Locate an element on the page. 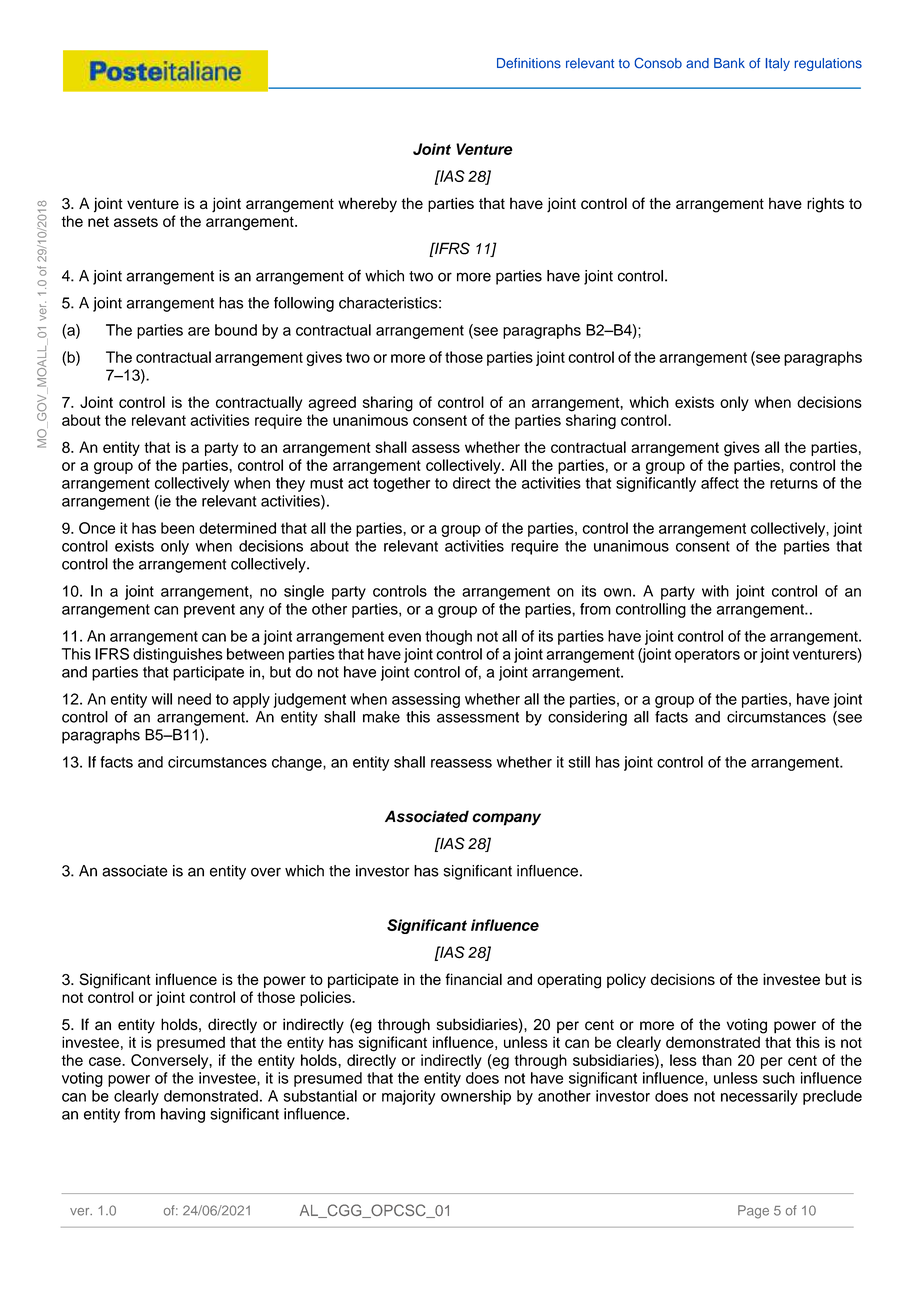 Image resolution: width=924 pixels, height=1308 pixels. policy is located at coordinates (626, 981).
